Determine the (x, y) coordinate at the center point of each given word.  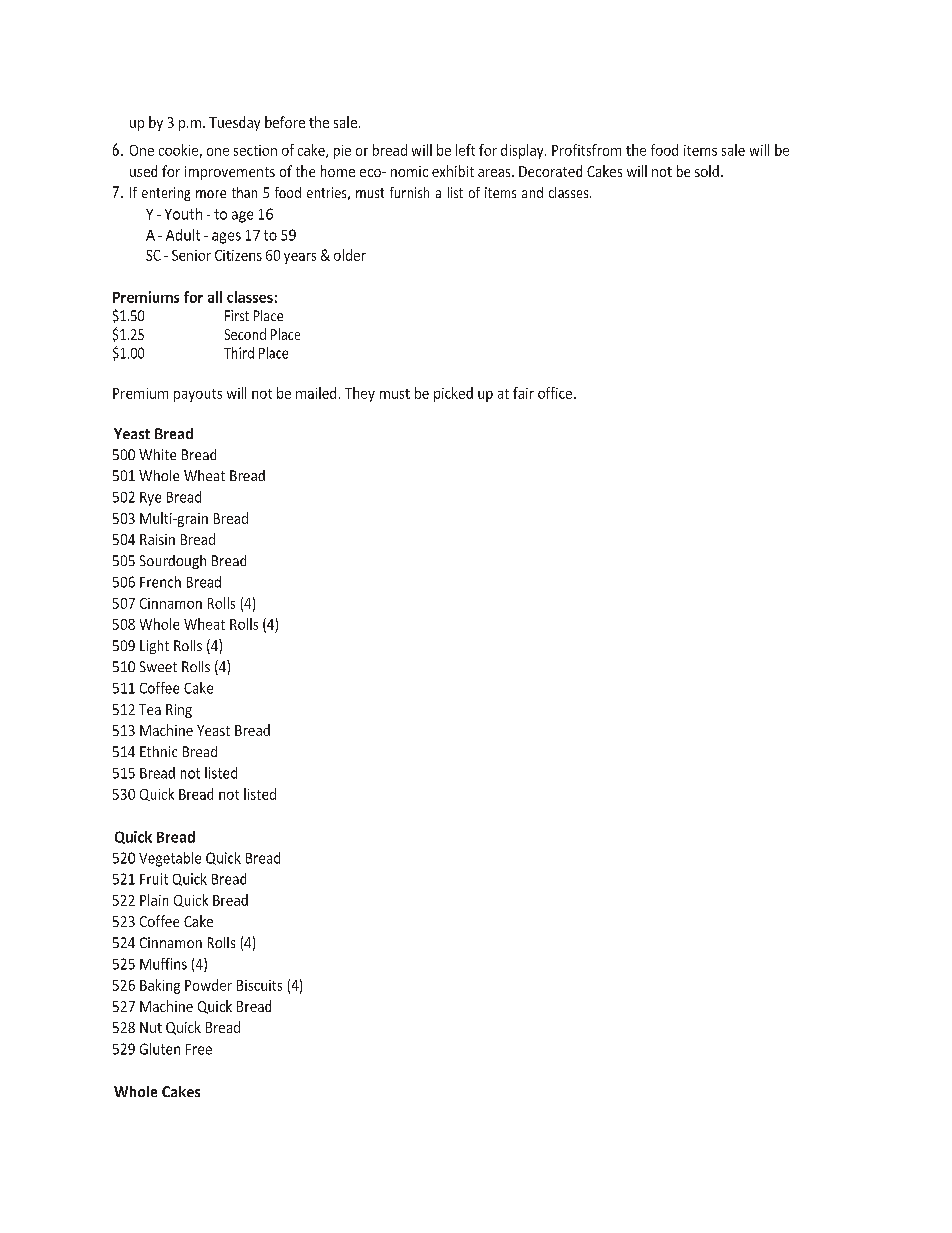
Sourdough (173, 562)
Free (199, 1049)
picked (453, 394)
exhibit (453, 171)
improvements (230, 173)
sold (707, 171)
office (555, 393)
